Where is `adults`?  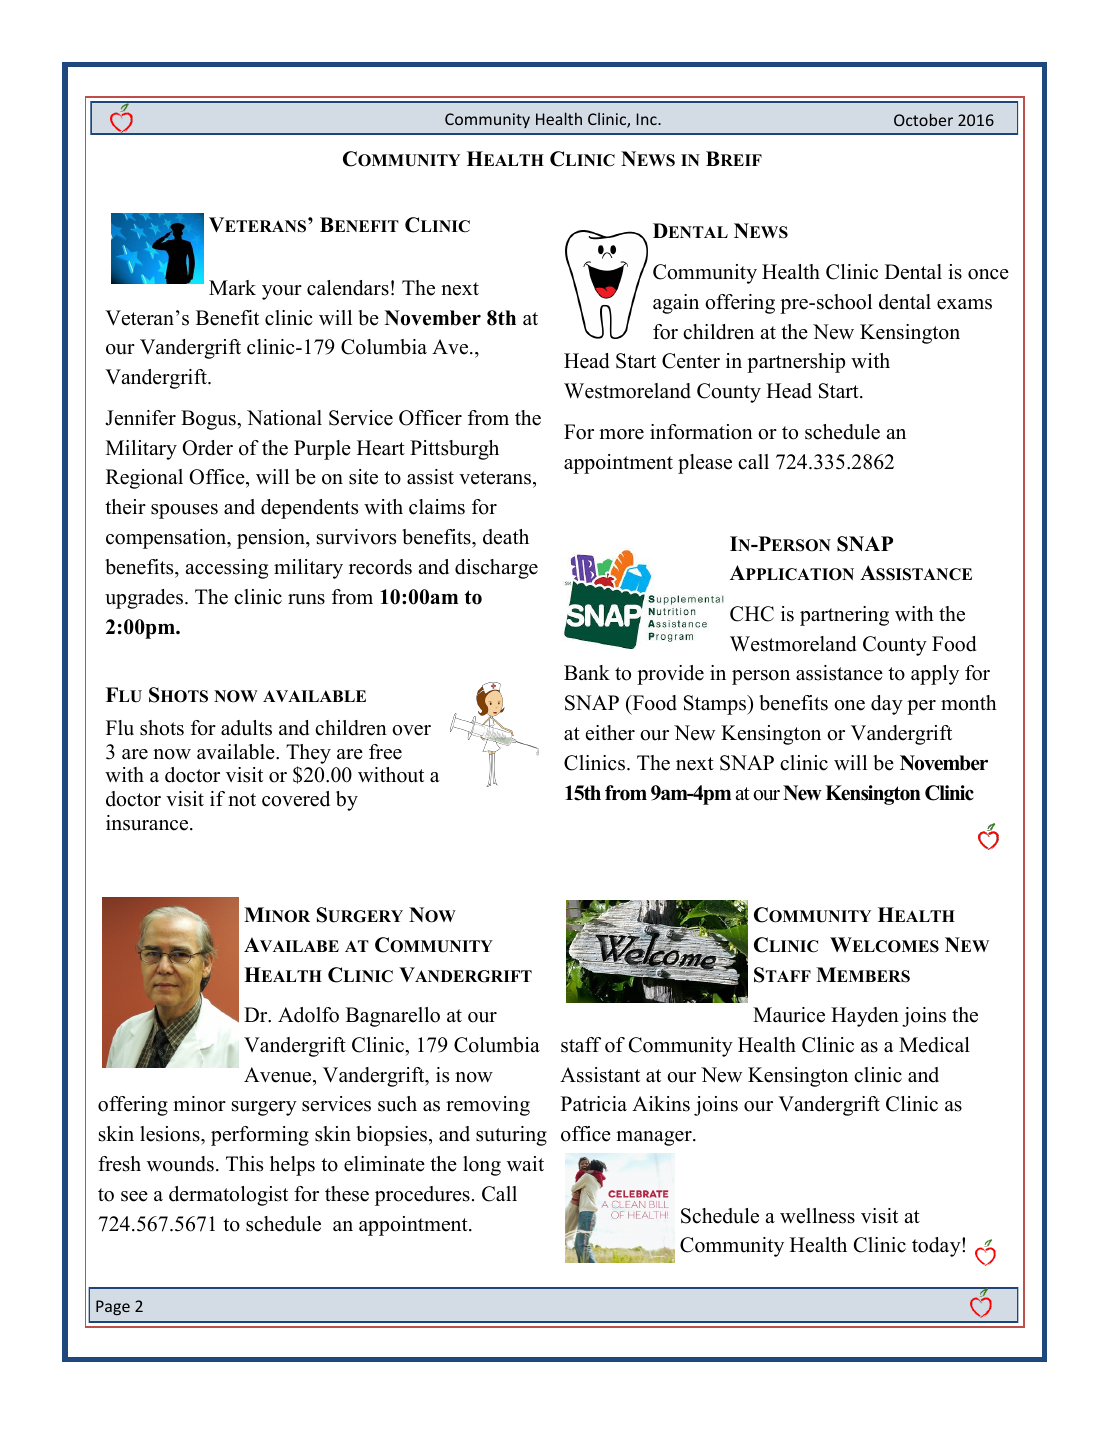 adults is located at coordinates (246, 728).
